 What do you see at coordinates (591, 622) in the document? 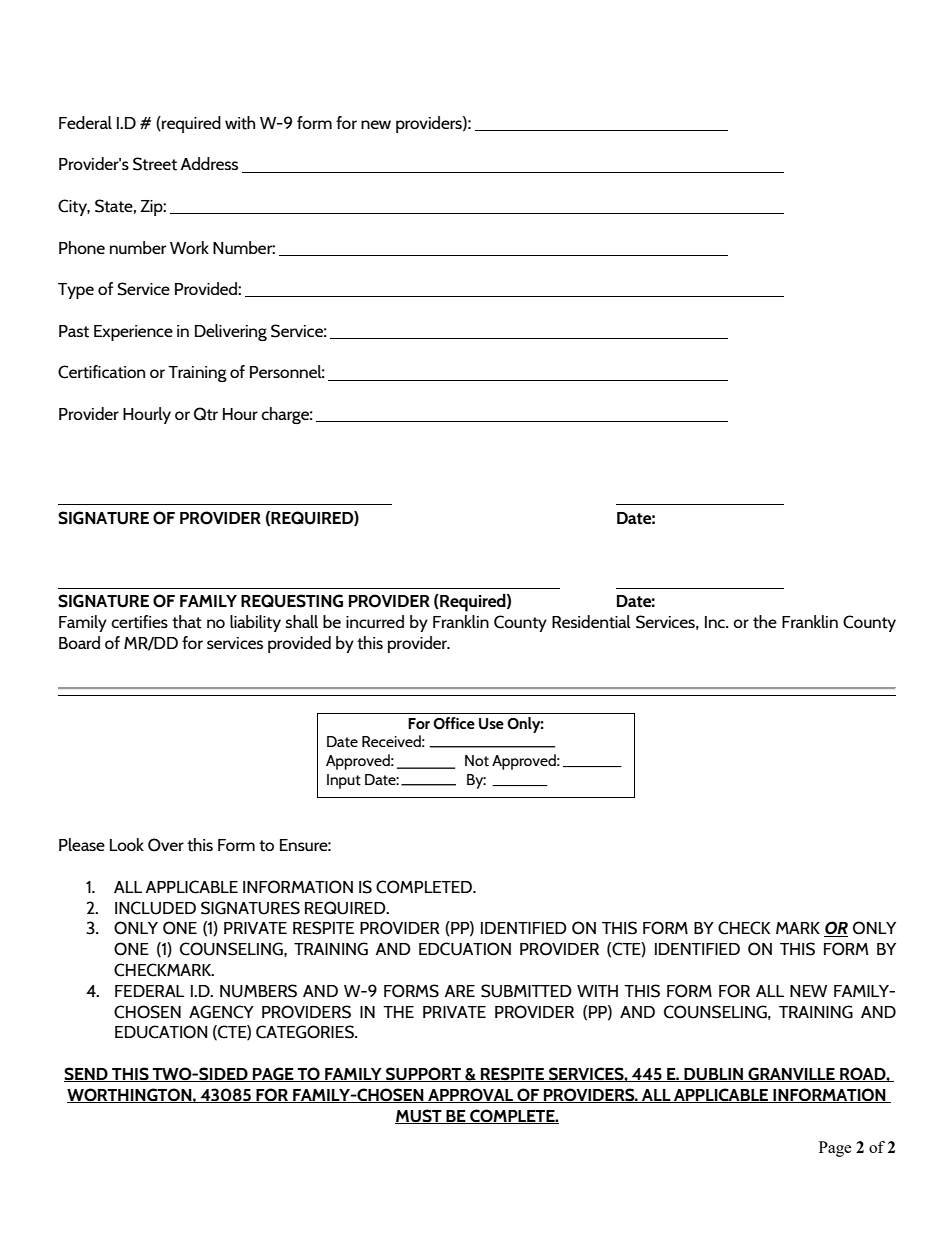
I see `Residential` at bounding box center [591, 622].
